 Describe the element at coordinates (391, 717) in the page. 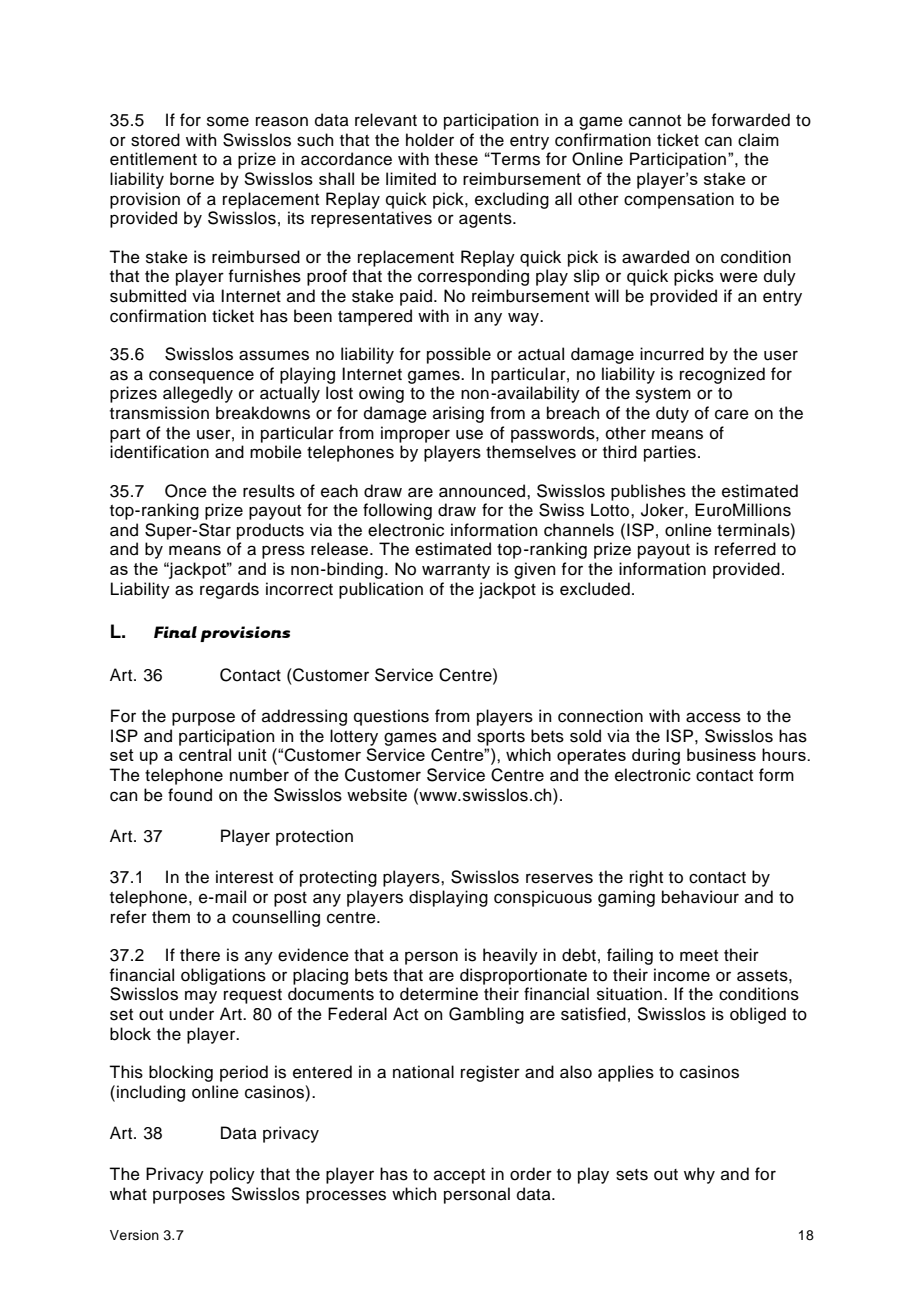

I see `questions` at that location.
